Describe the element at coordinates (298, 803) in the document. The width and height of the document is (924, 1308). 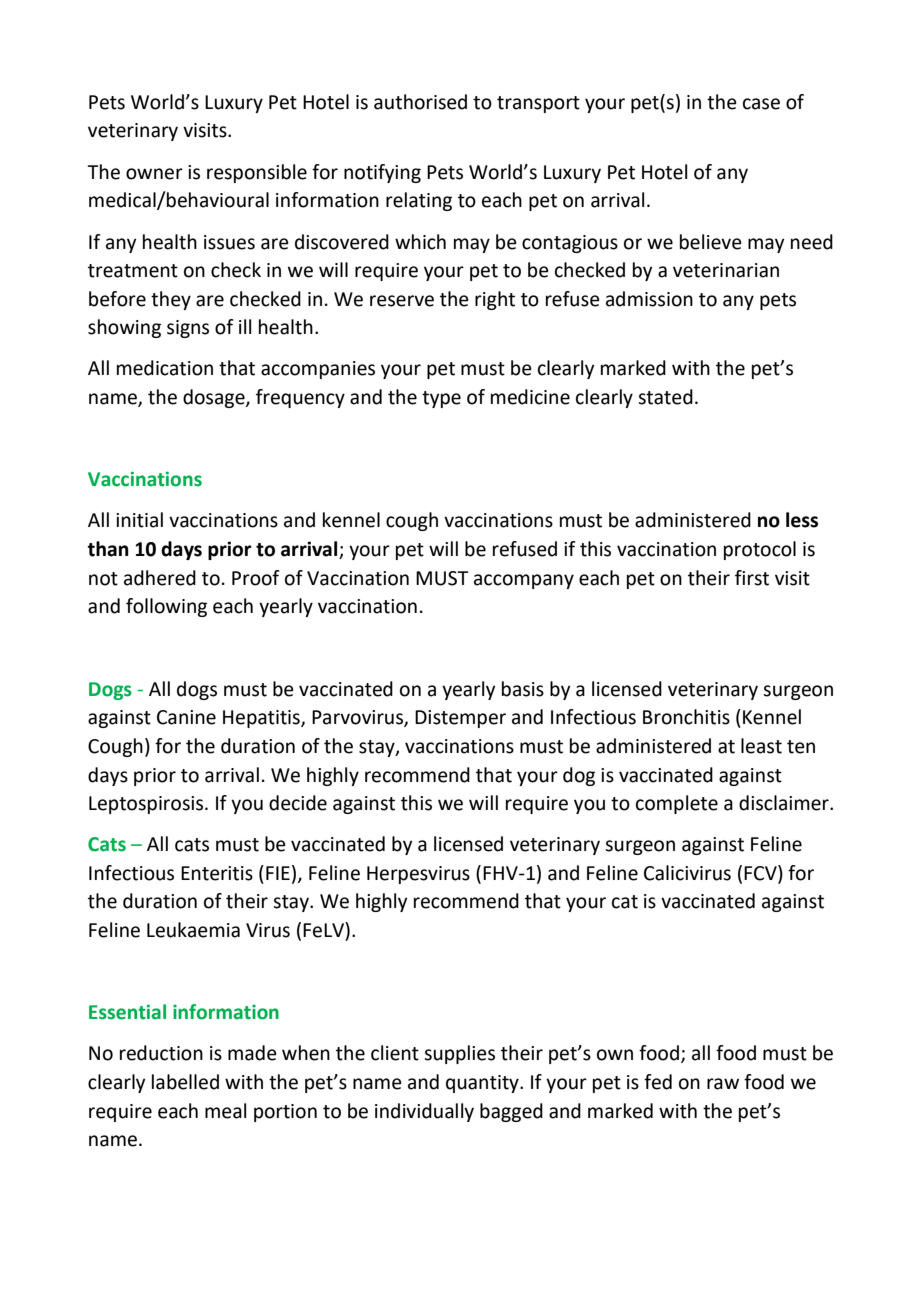
I see `decide` at that location.
